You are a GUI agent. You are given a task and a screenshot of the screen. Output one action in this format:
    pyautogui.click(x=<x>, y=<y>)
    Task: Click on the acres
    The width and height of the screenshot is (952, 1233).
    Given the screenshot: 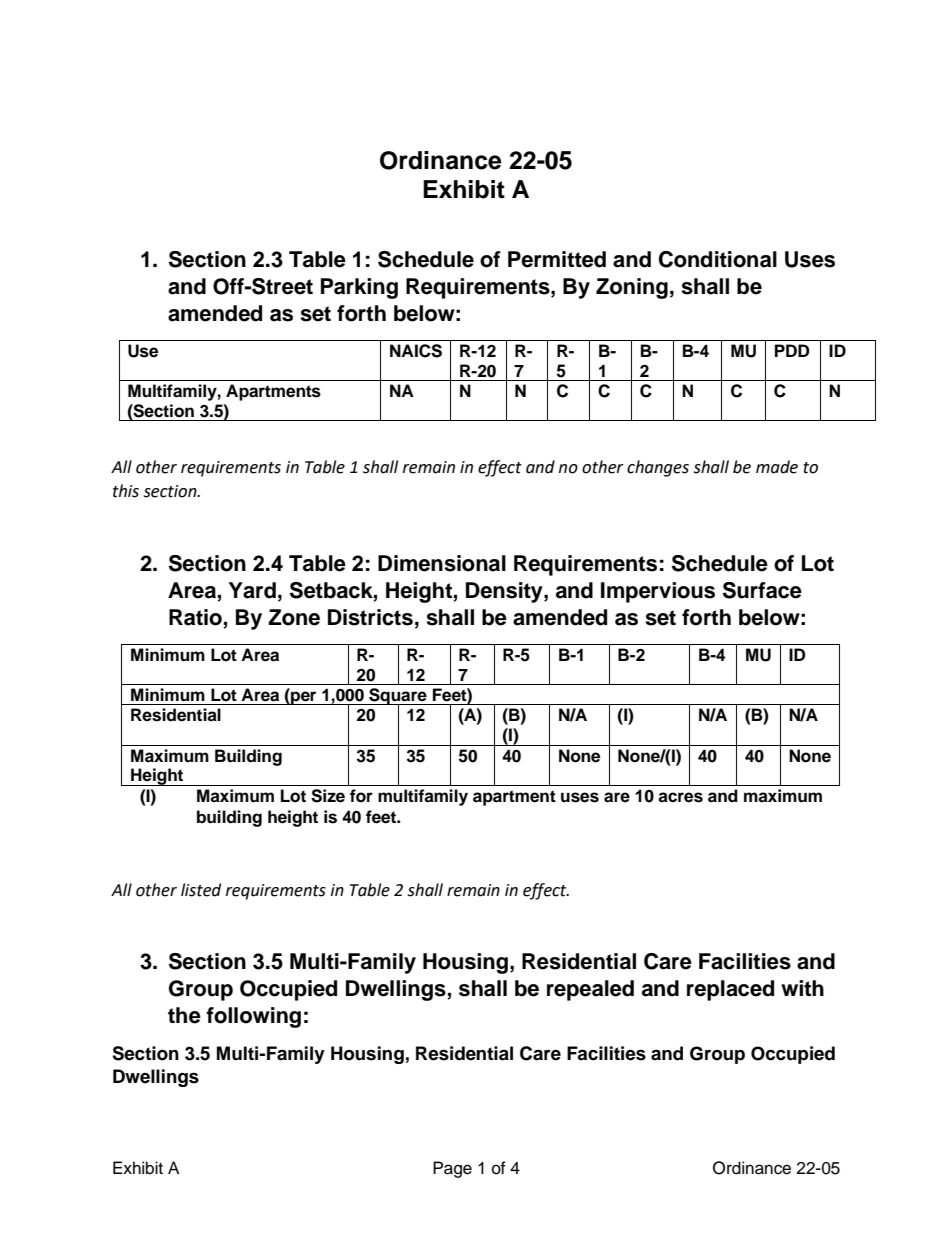 What is the action you would take?
    pyautogui.click(x=680, y=797)
